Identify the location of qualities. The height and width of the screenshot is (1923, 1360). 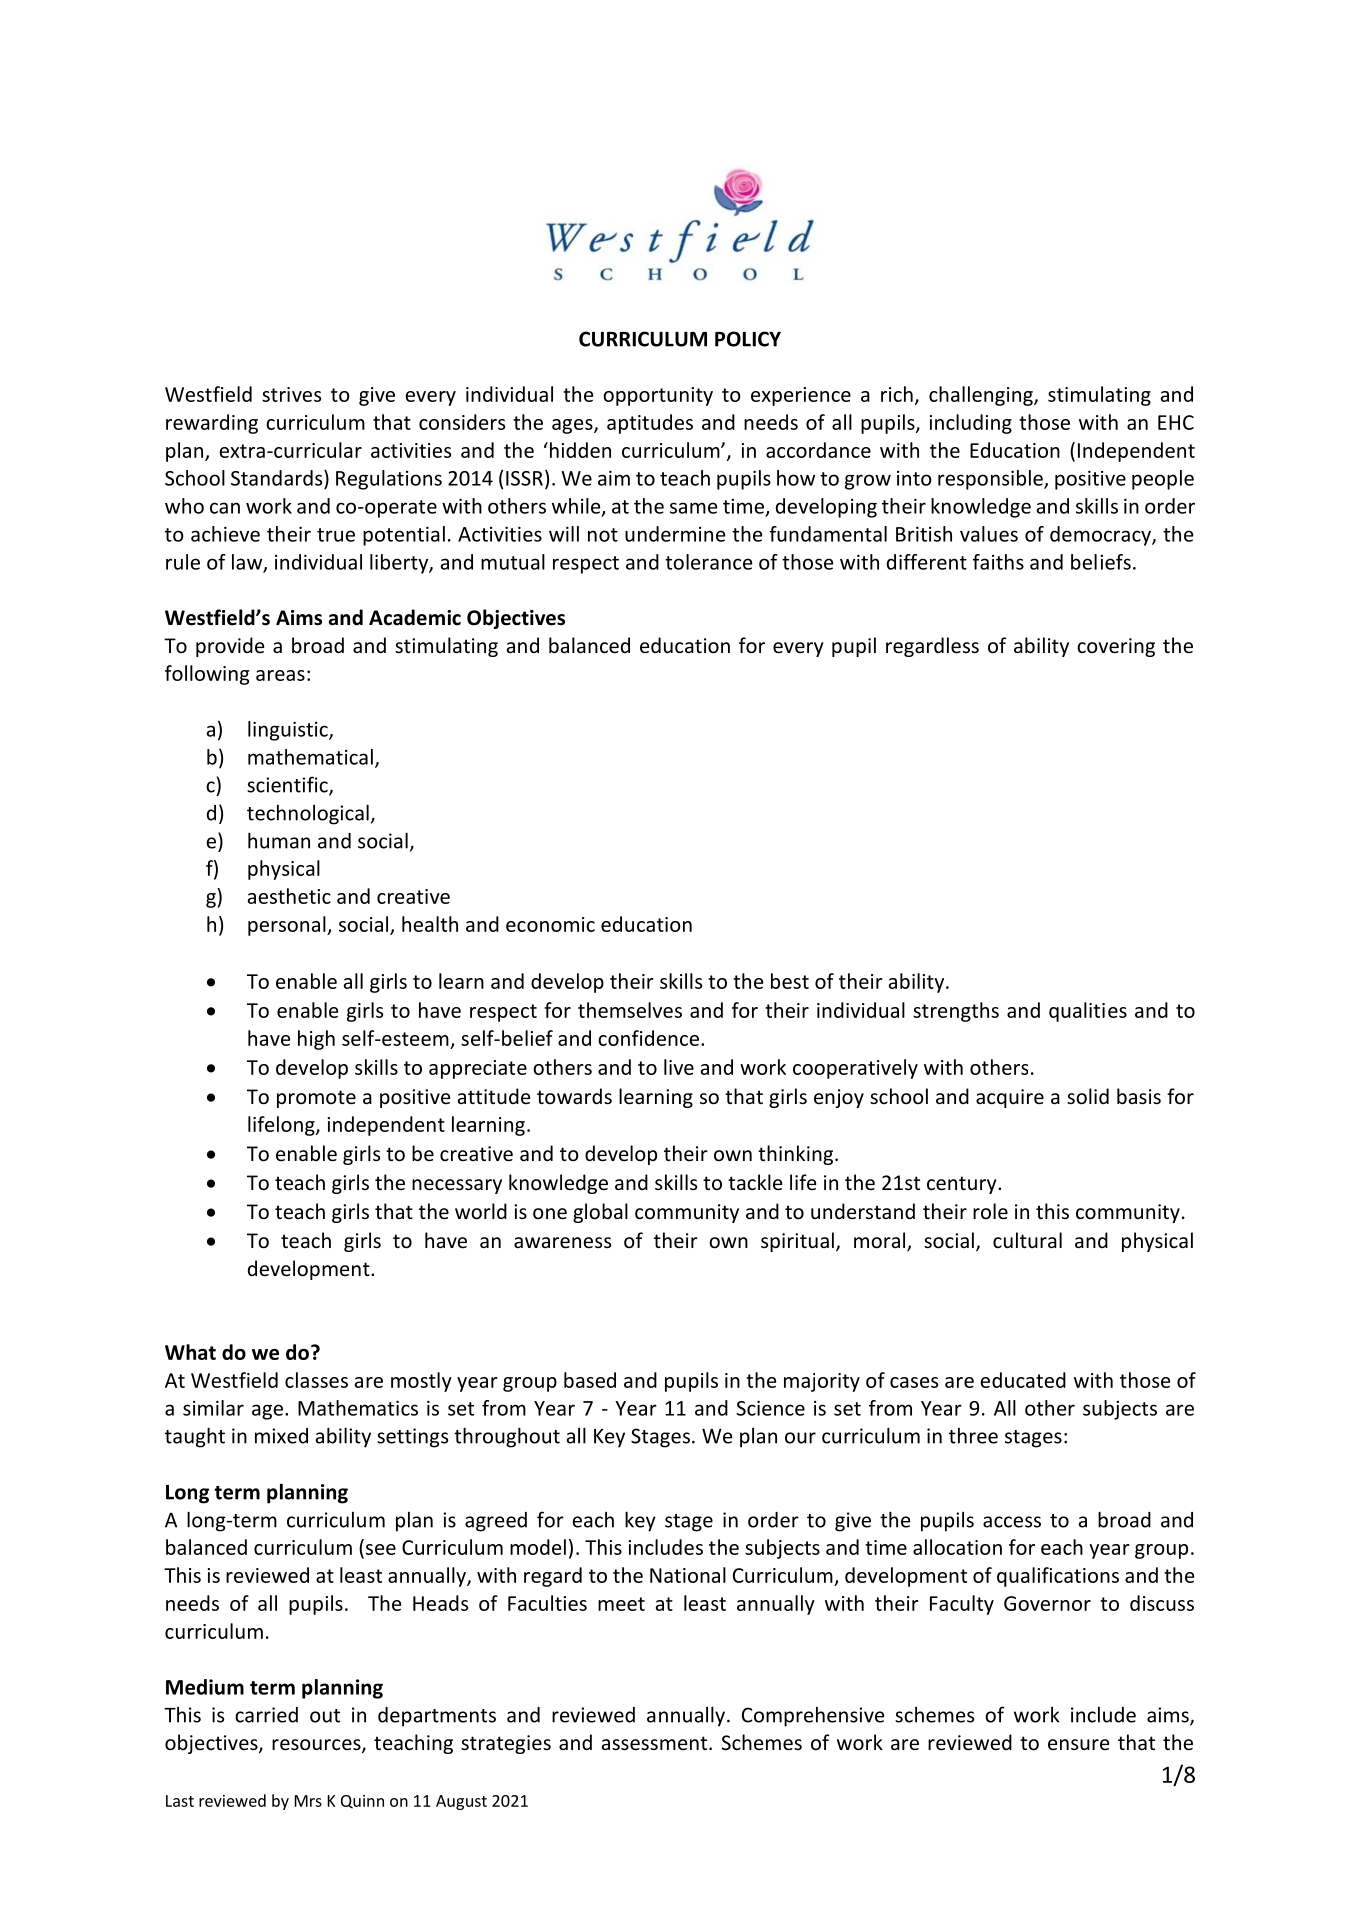
(1088, 1012).
